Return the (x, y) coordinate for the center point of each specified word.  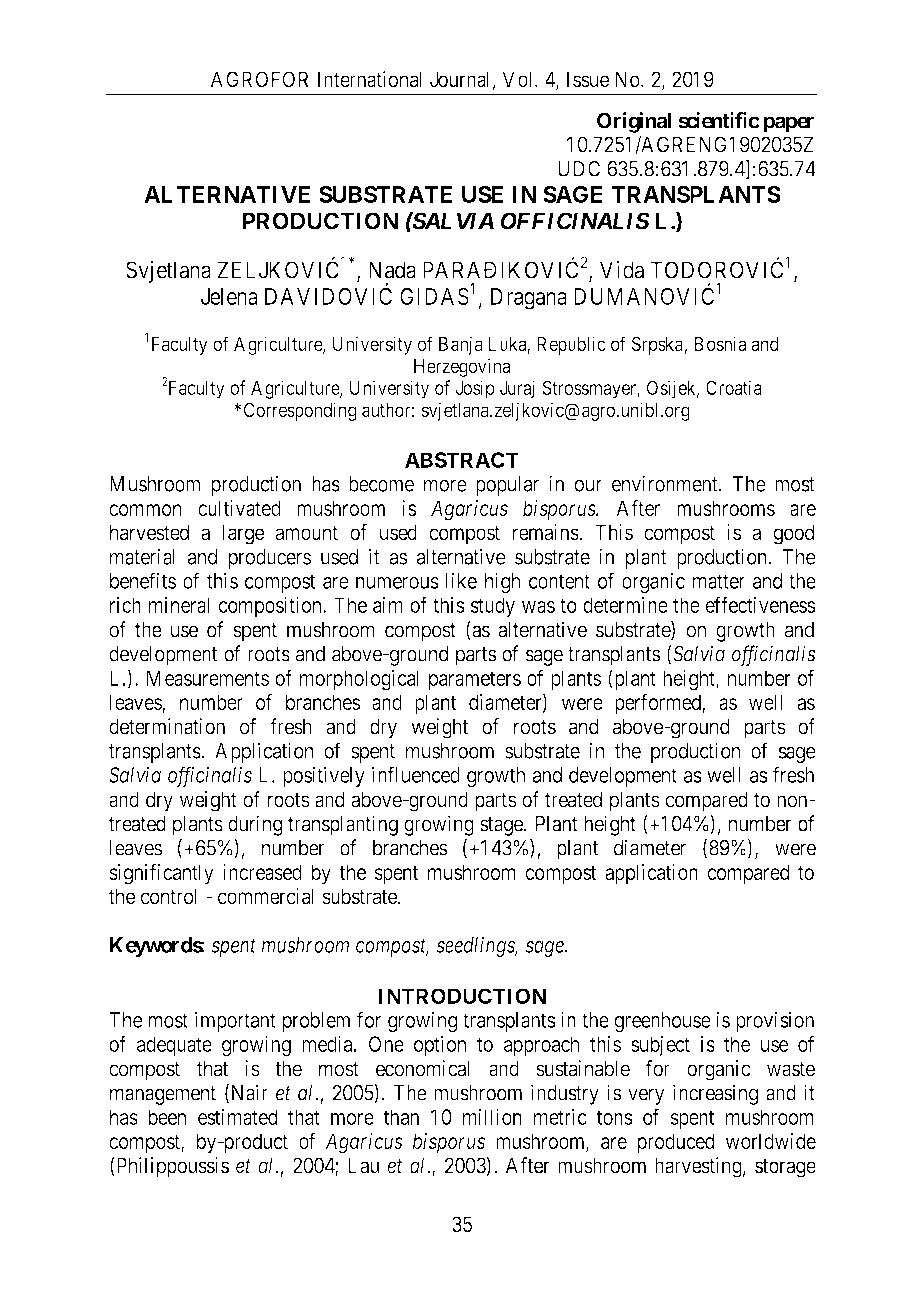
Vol (519, 79)
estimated (238, 1117)
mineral (179, 605)
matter (719, 581)
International (370, 79)
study (493, 607)
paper (789, 124)
